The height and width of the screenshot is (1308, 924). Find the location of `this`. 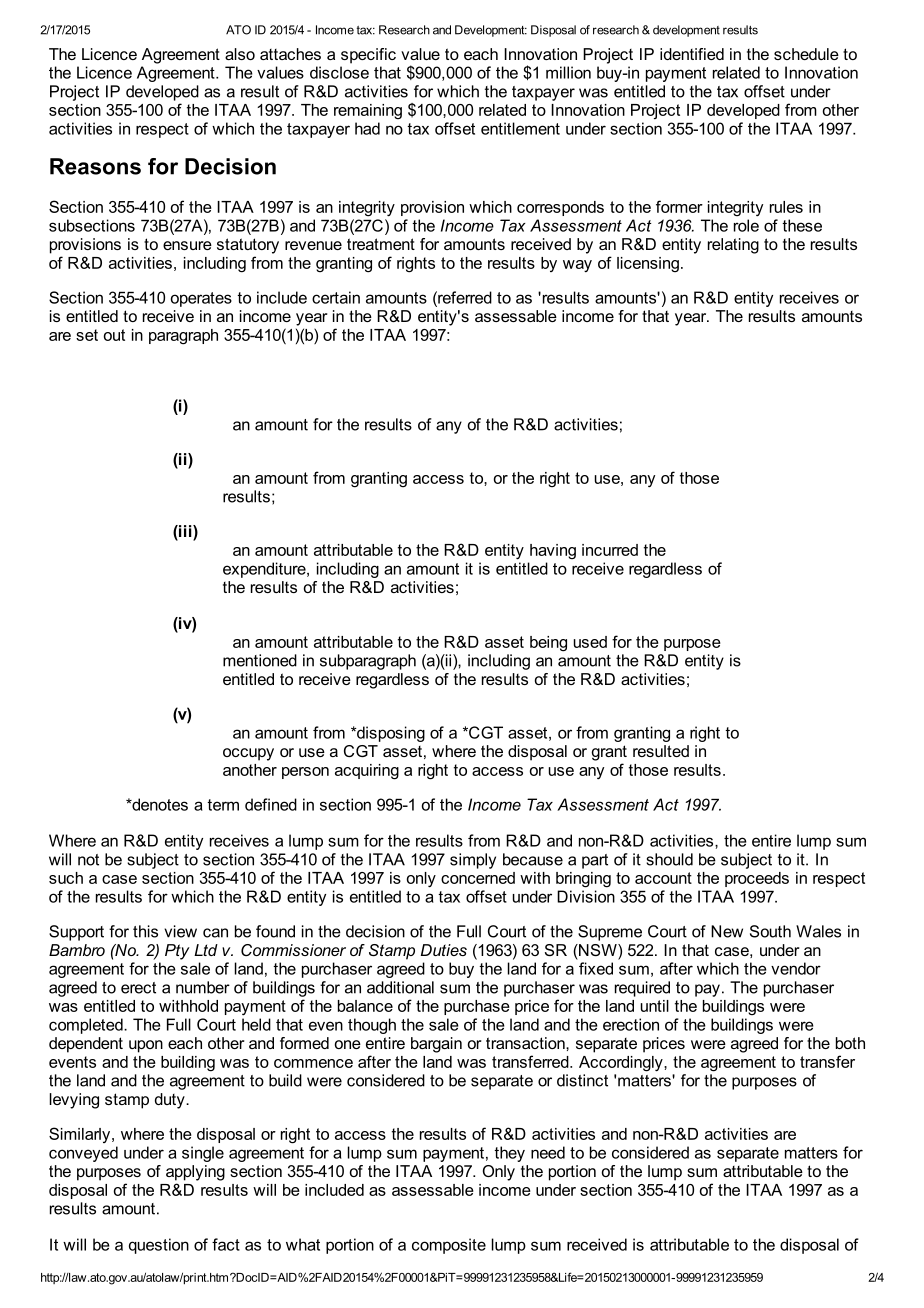

this is located at coordinates (145, 931).
